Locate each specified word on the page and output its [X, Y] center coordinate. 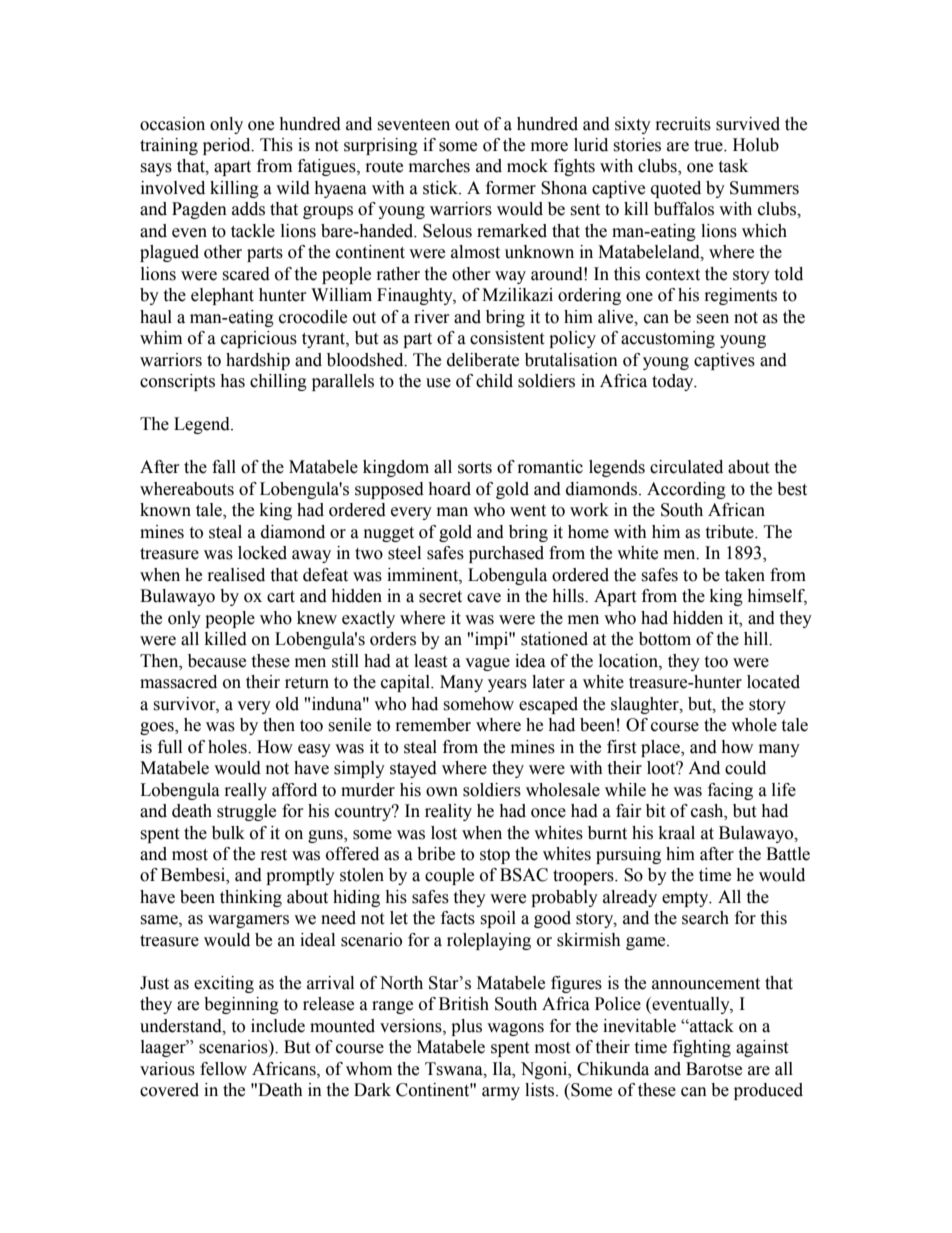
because [217, 661]
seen [712, 319]
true [709, 146]
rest [274, 855]
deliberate [483, 360]
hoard [449, 489]
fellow [223, 1069]
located [773, 682]
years [507, 685]
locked [262, 553]
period [228, 146]
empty [686, 899]
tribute [730, 532]
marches [439, 166]
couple [449, 876]
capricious [259, 339]
